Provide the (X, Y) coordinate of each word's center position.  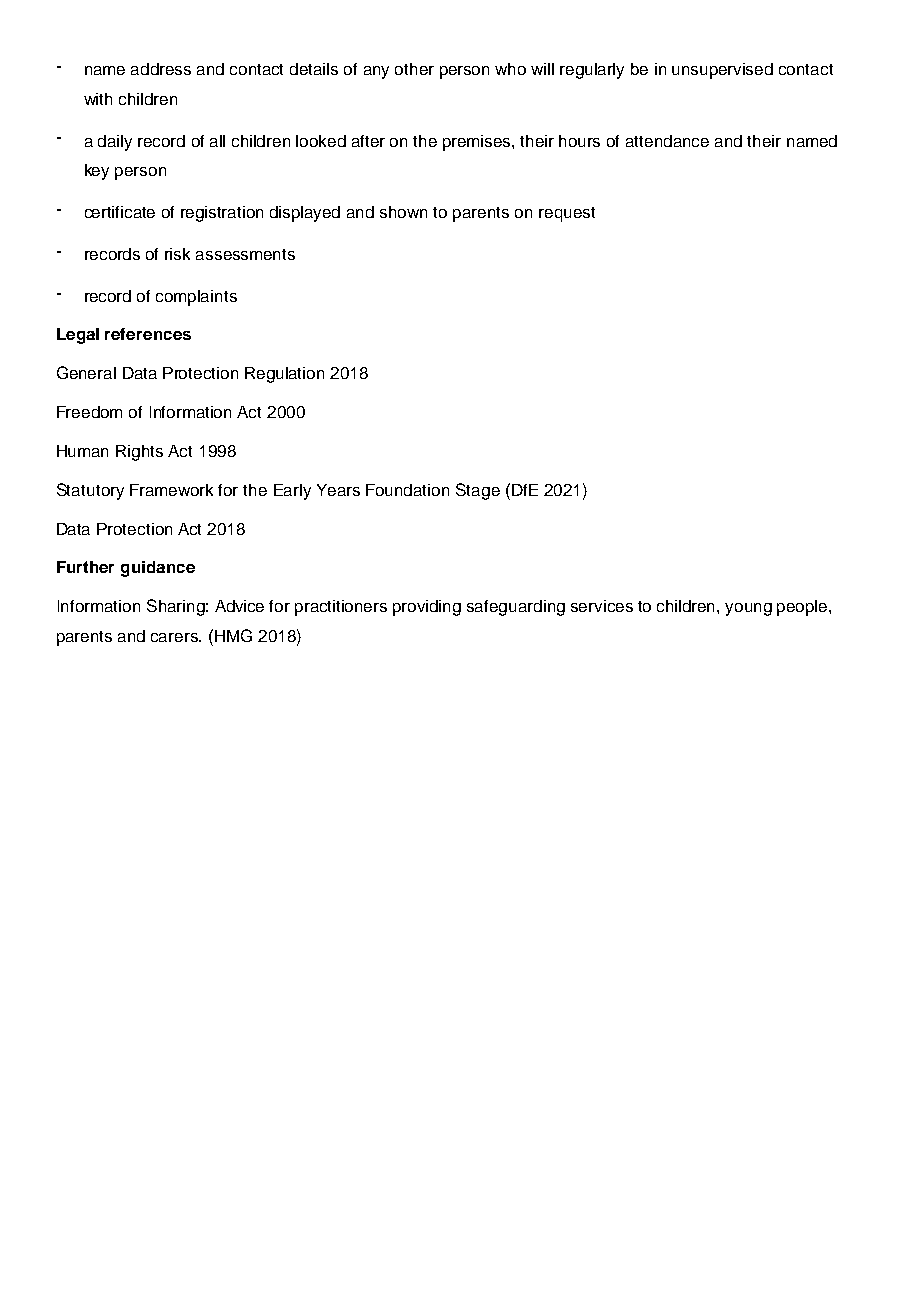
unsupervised (722, 71)
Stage (478, 491)
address (161, 69)
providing (427, 608)
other (414, 69)
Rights (139, 453)
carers (175, 637)
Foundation (407, 490)
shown (403, 212)
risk (177, 254)
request (567, 214)
